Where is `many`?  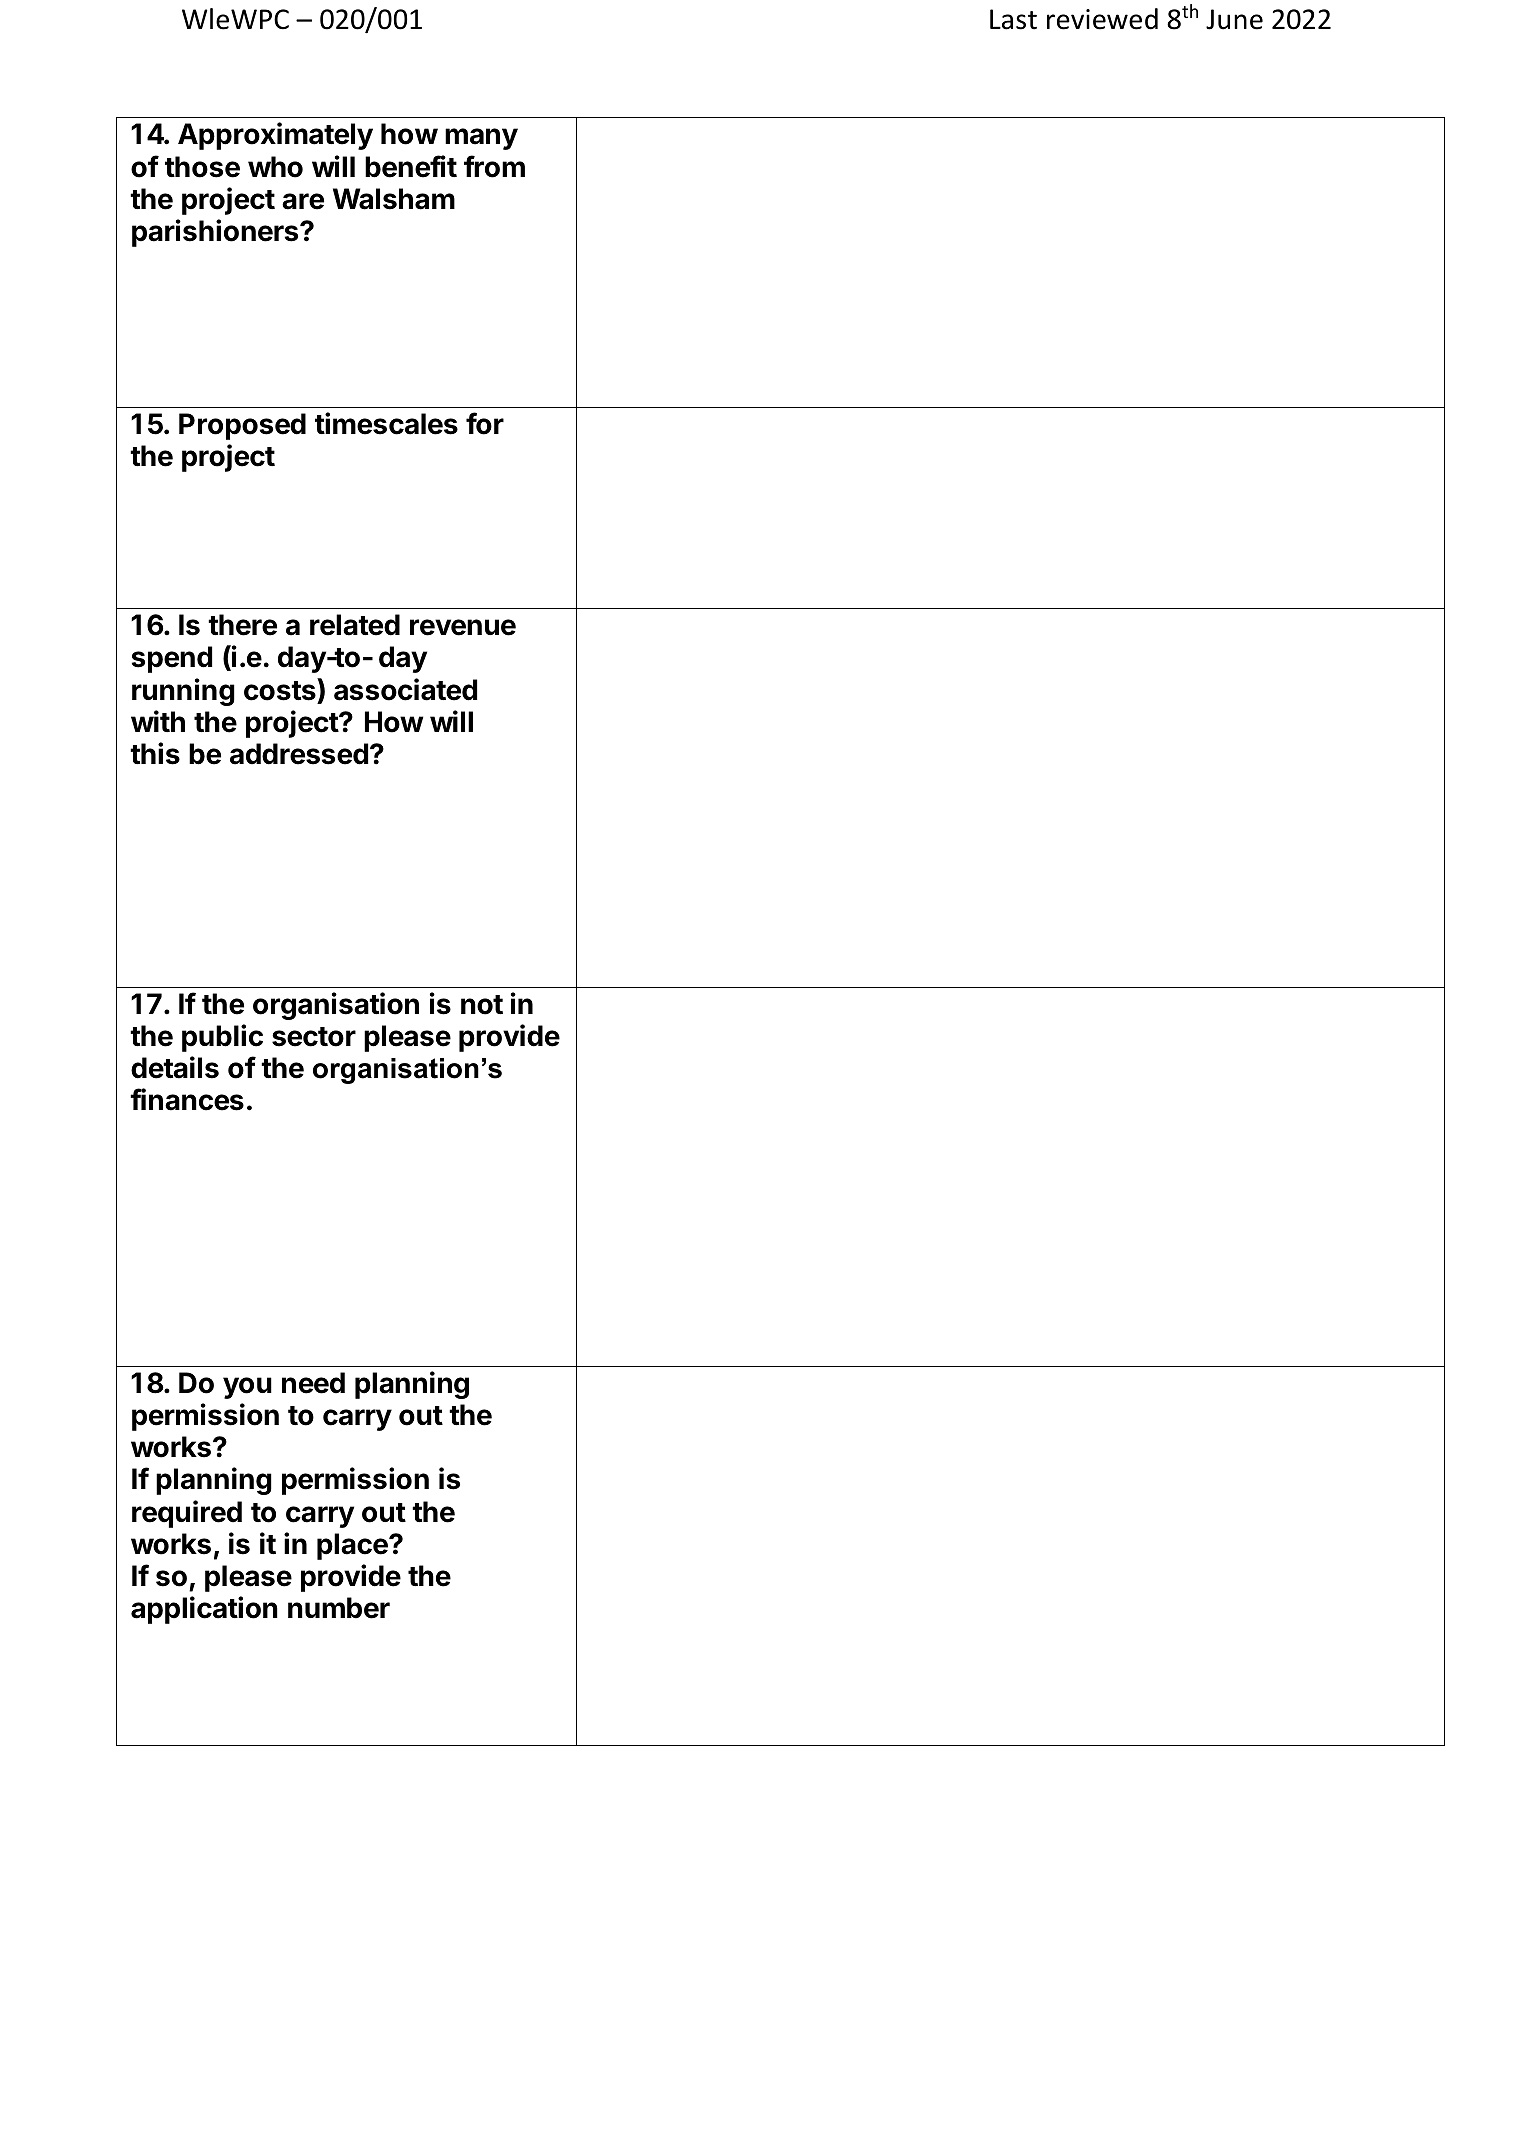 many is located at coordinates (481, 139).
